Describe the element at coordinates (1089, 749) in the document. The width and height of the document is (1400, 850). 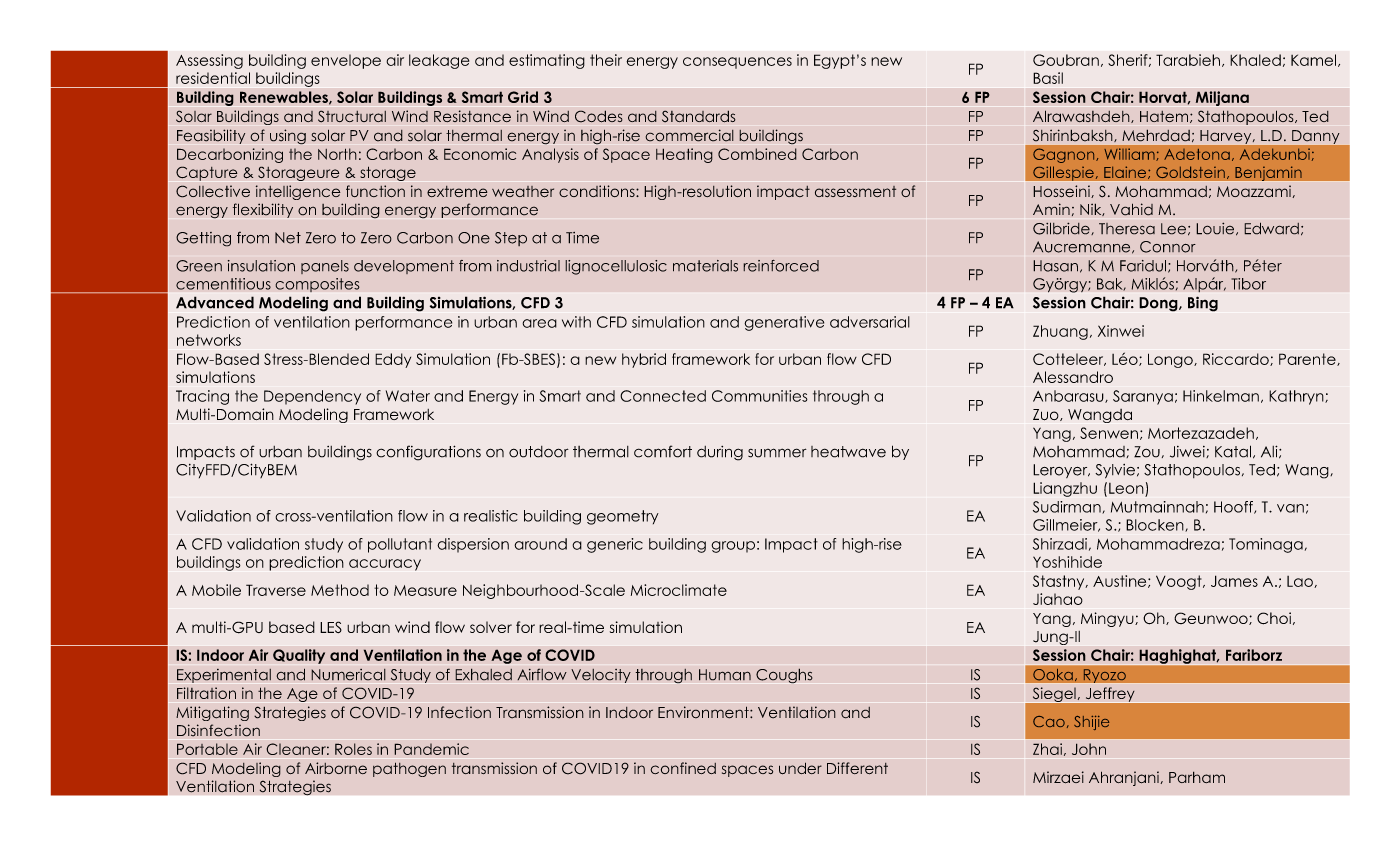
I see `John` at that location.
